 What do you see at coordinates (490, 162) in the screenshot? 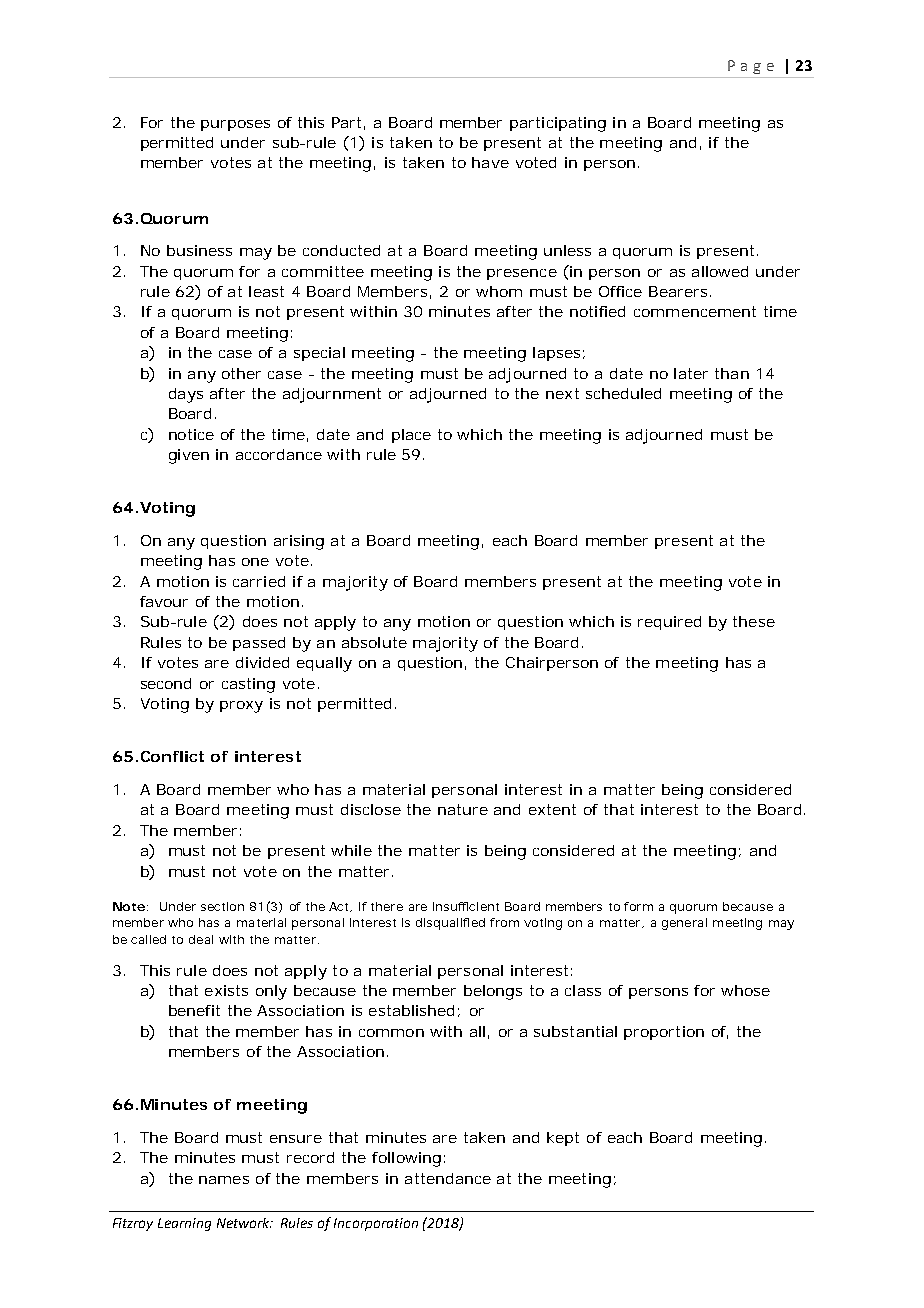
I see `have` at bounding box center [490, 162].
